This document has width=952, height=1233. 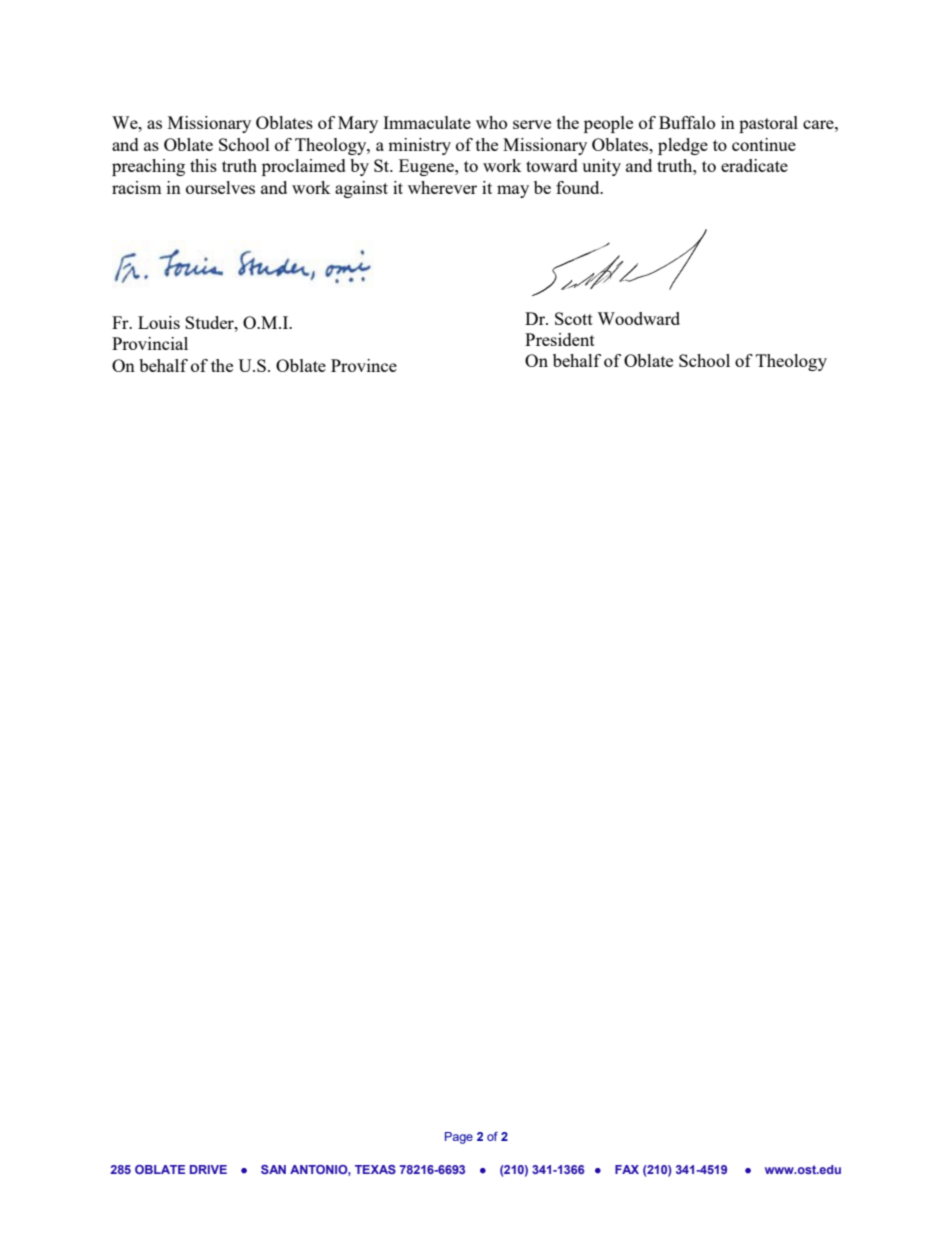 I want to click on pledge, so click(x=683, y=146).
